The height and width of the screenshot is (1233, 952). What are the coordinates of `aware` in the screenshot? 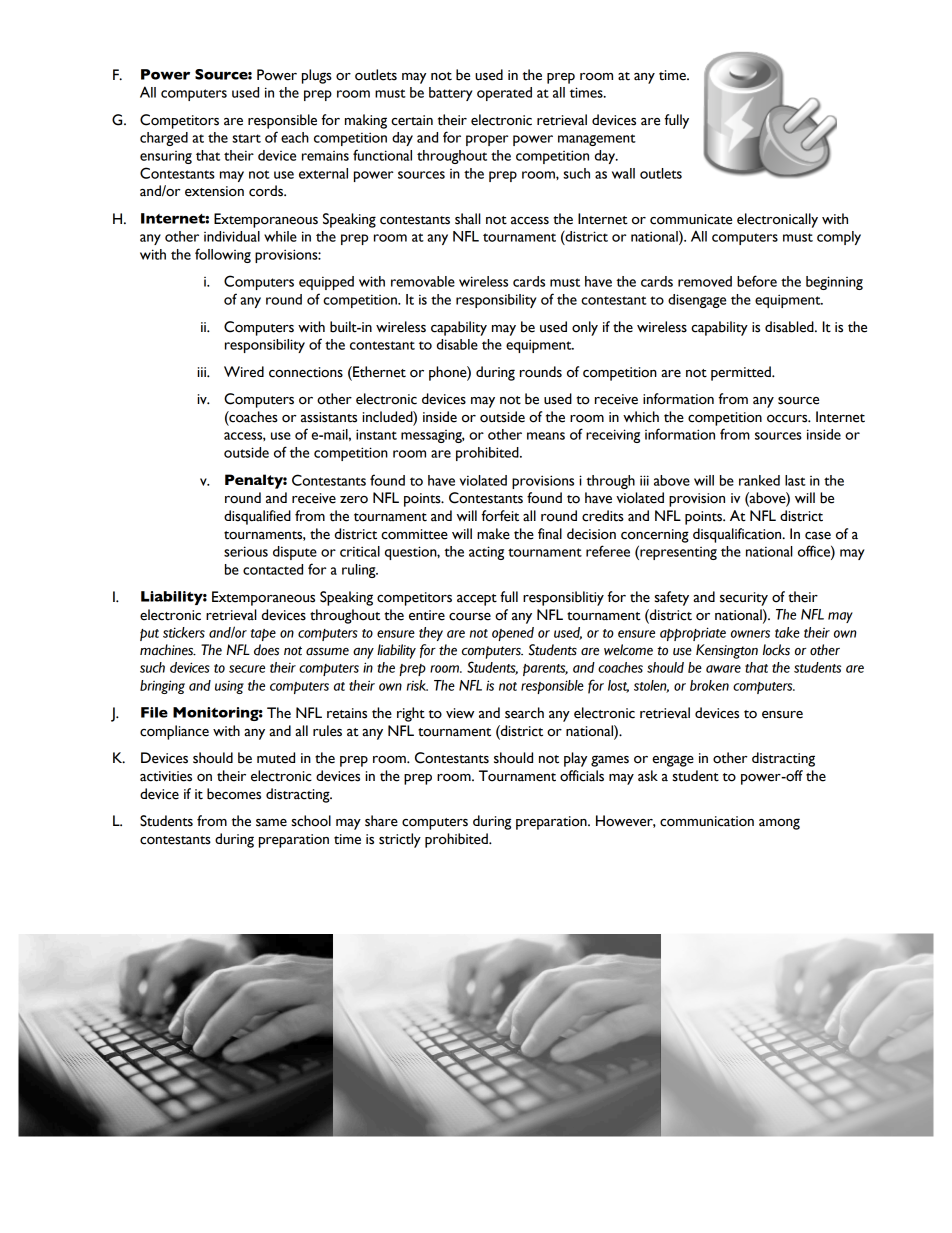 It's located at (723, 669).
